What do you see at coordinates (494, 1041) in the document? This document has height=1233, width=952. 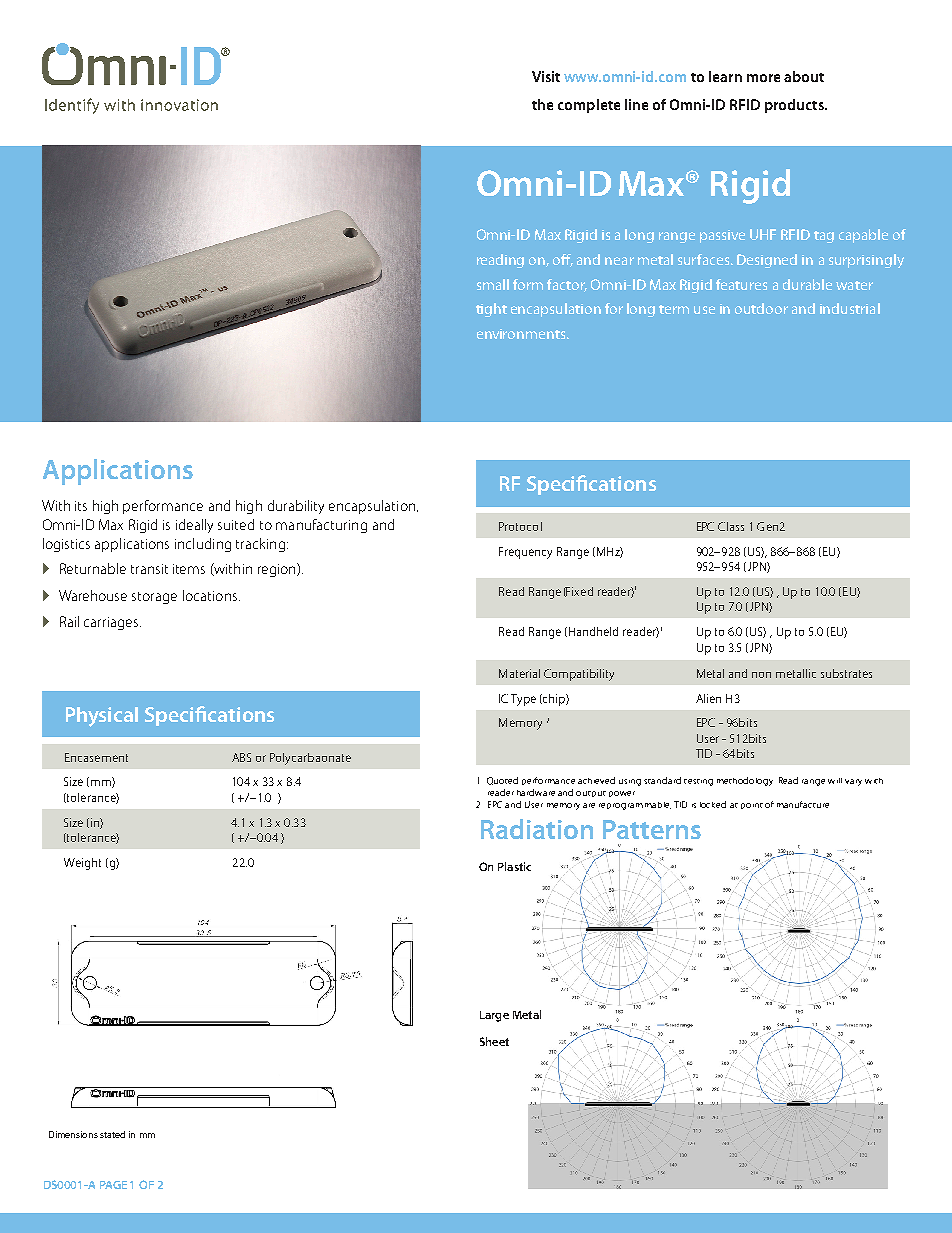 I see `Sheet` at bounding box center [494, 1041].
